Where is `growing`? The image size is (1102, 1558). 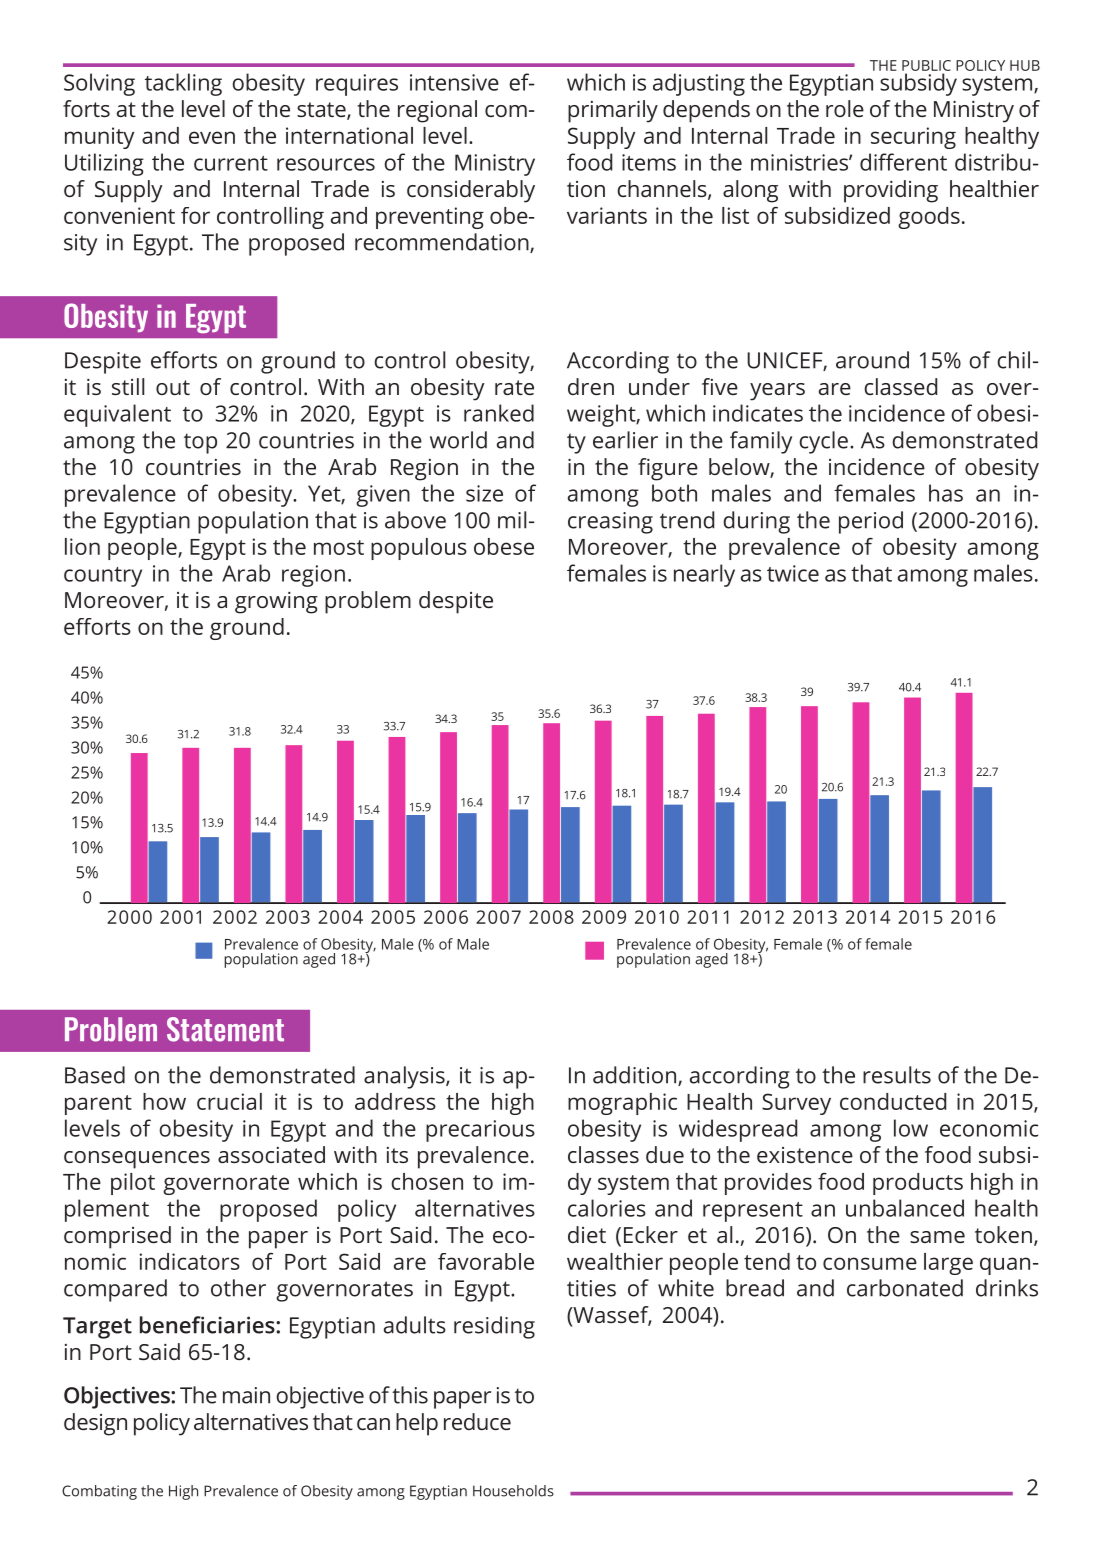 growing is located at coordinates (276, 602).
